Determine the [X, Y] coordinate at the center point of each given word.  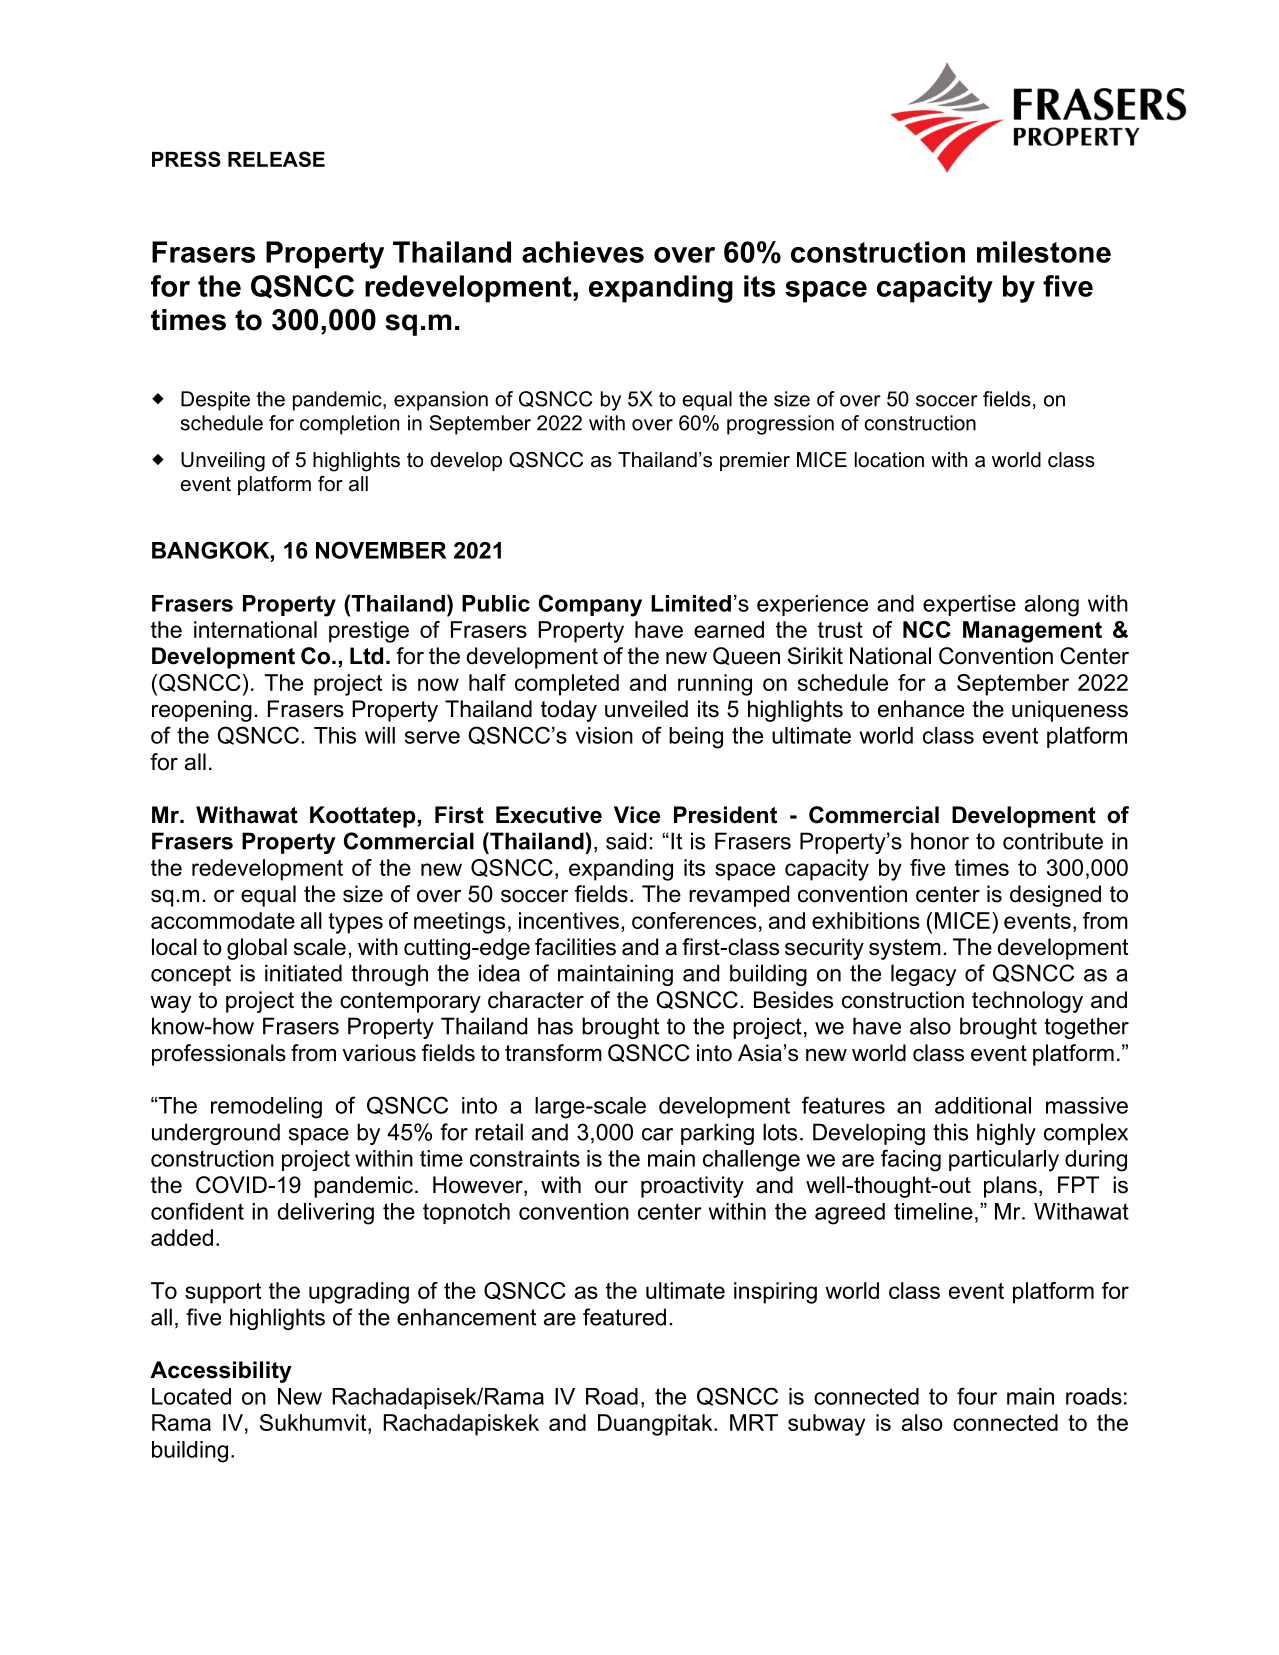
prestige [369, 632]
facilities [575, 947]
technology [1027, 1002]
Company [590, 605]
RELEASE [276, 159]
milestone [1044, 252]
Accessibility [221, 1372]
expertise [969, 605]
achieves [583, 252]
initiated [303, 973]
